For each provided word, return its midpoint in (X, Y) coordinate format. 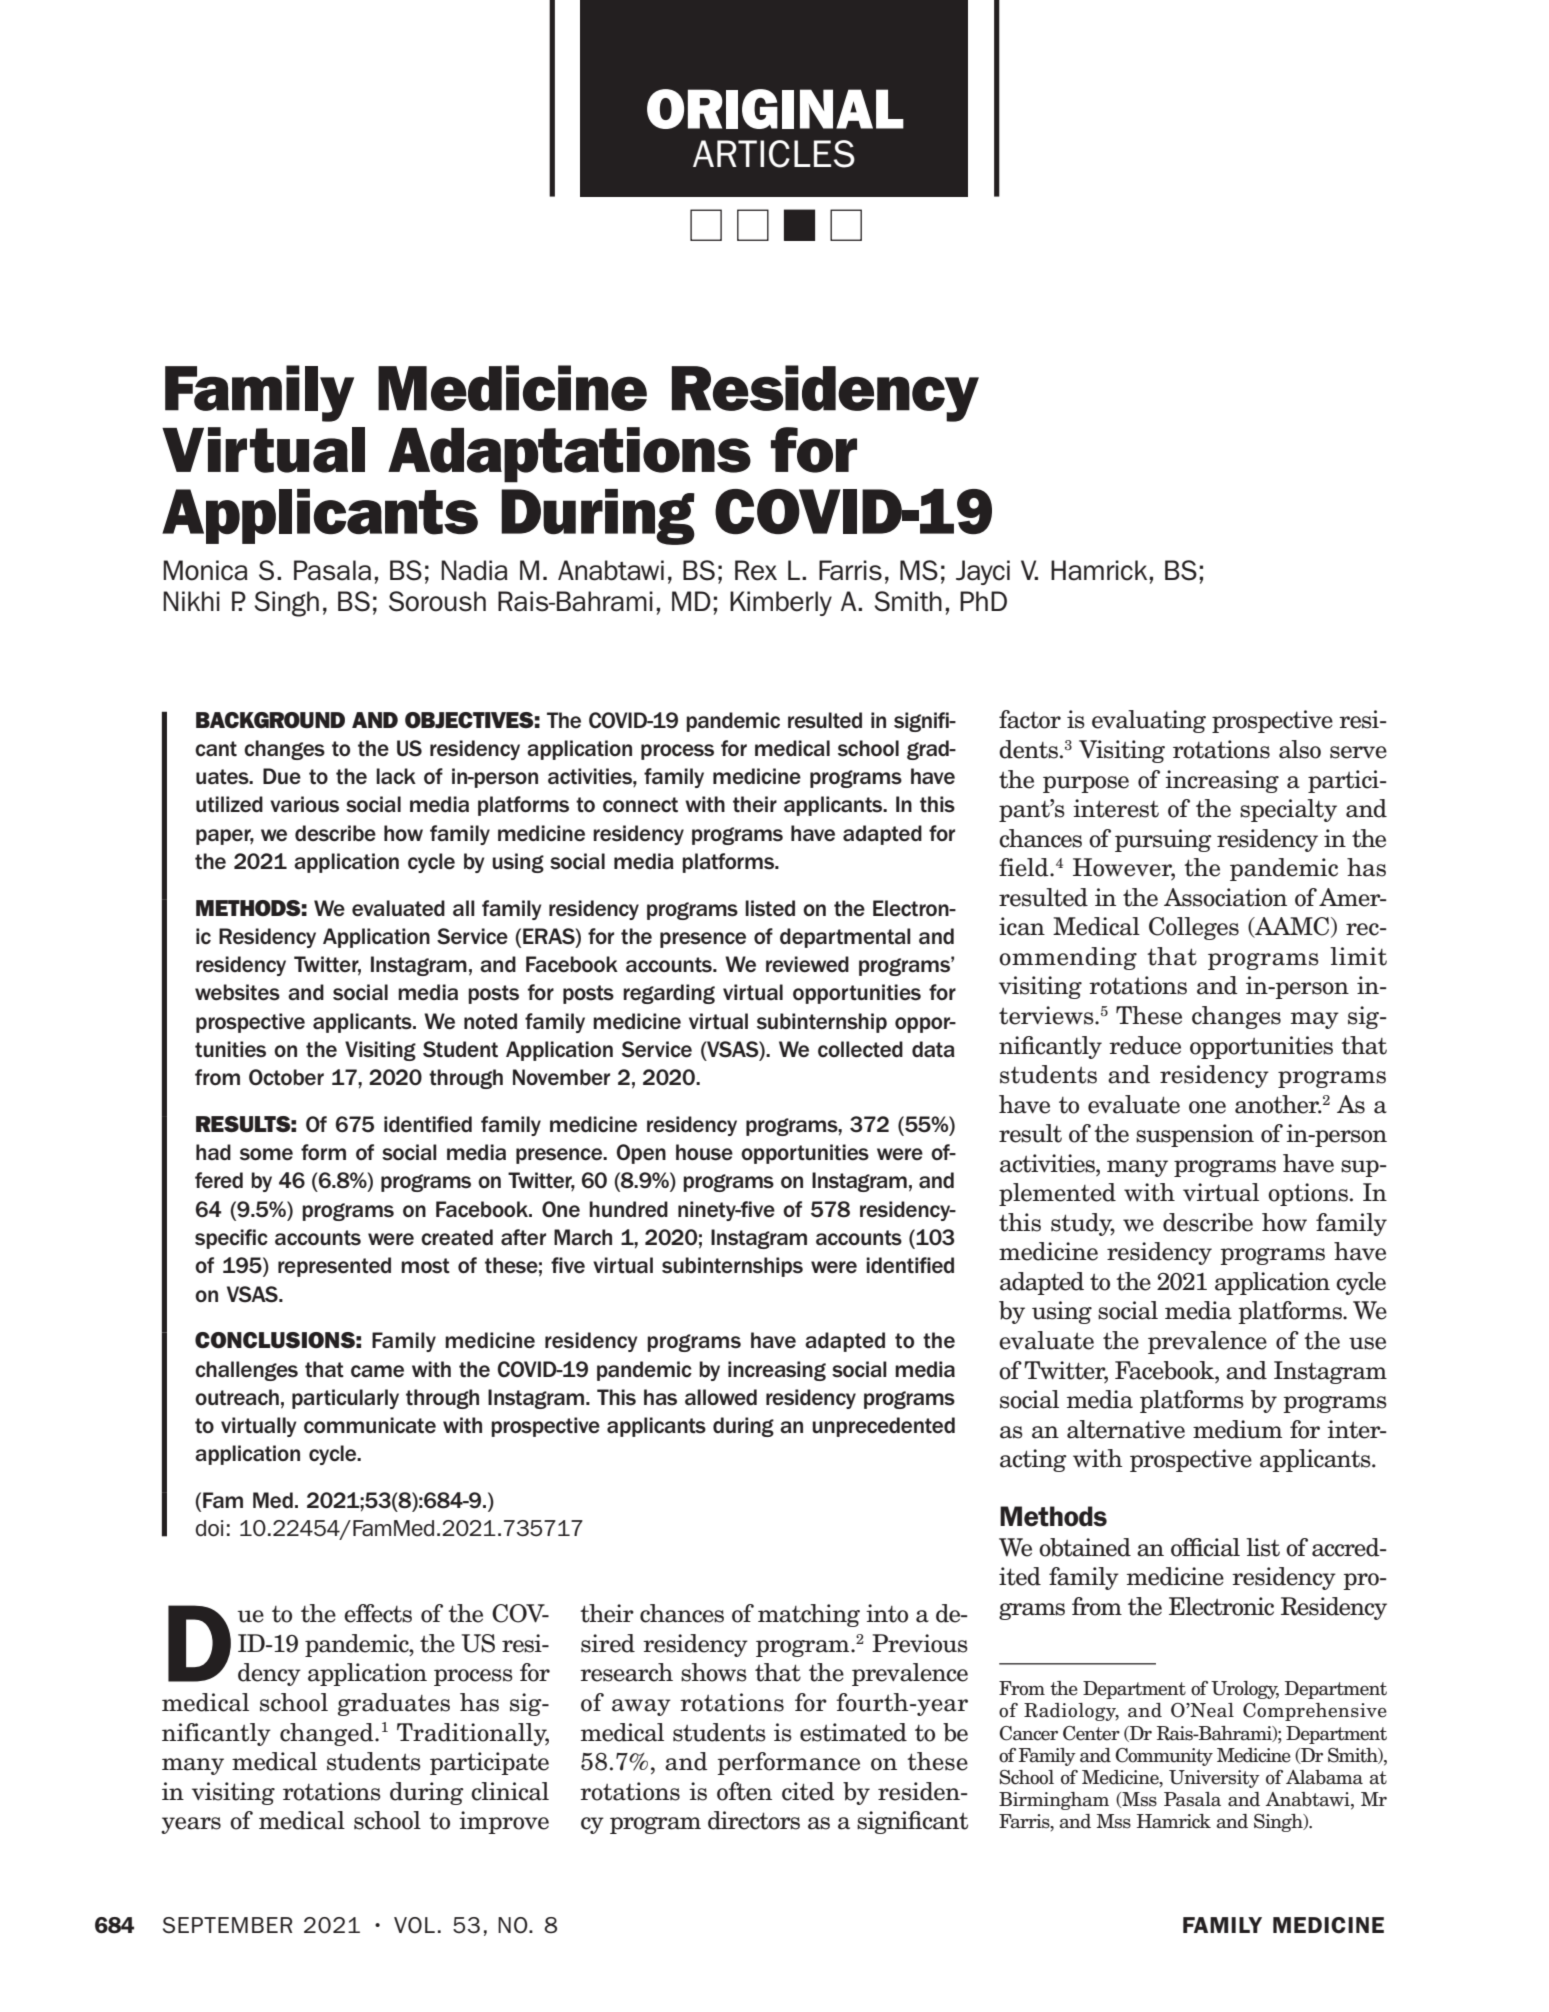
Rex (756, 570)
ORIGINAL (775, 109)
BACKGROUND (270, 720)
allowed (721, 1397)
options (1308, 1194)
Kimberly (781, 603)
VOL (414, 1925)
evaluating (1149, 721)
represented (334, 1267)
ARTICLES (774, 154)
